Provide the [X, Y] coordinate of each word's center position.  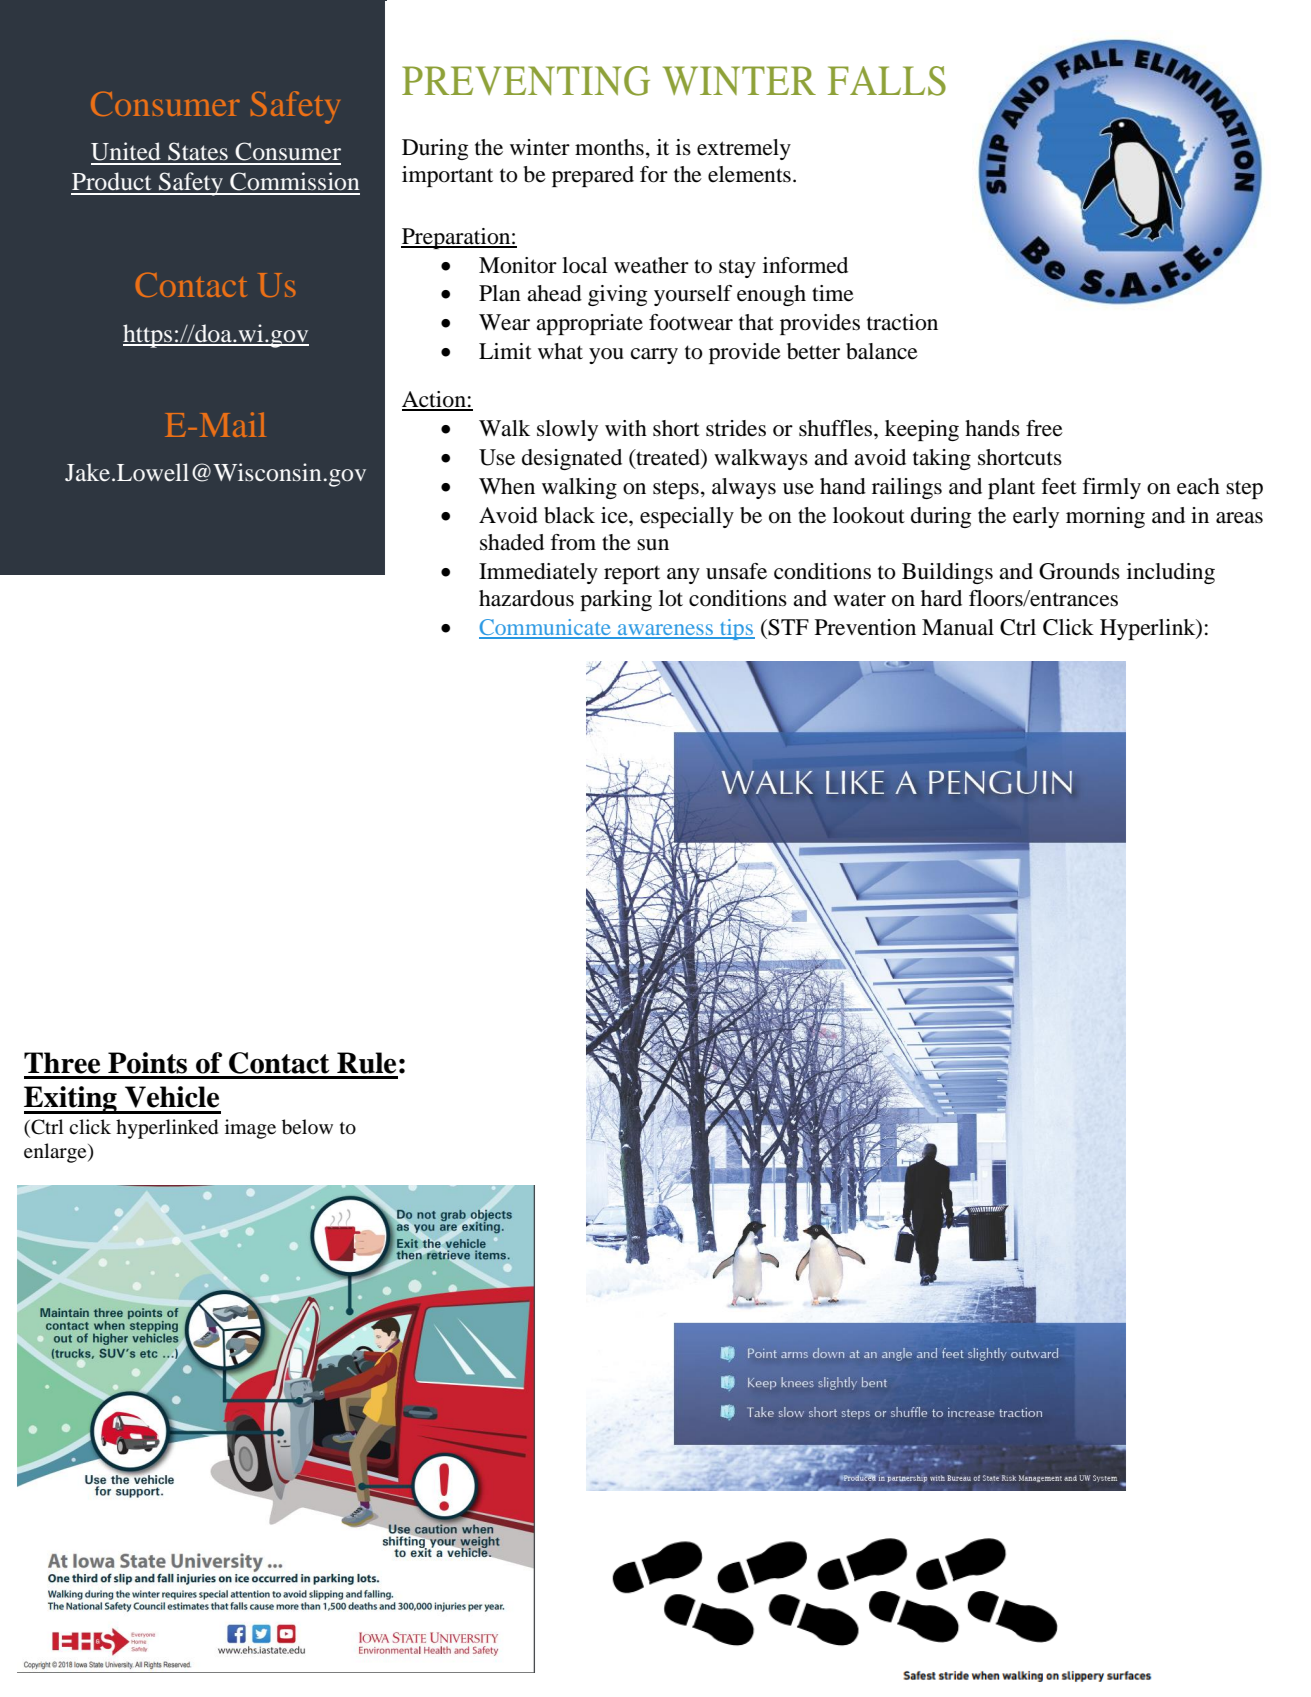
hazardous [526, 598]
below [307, 1127]
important [447, 176]
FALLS [887, 81]
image [250, 1129]
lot [671, 598]
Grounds [1079, 571]
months [609, 147]
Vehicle [172, 1097]
